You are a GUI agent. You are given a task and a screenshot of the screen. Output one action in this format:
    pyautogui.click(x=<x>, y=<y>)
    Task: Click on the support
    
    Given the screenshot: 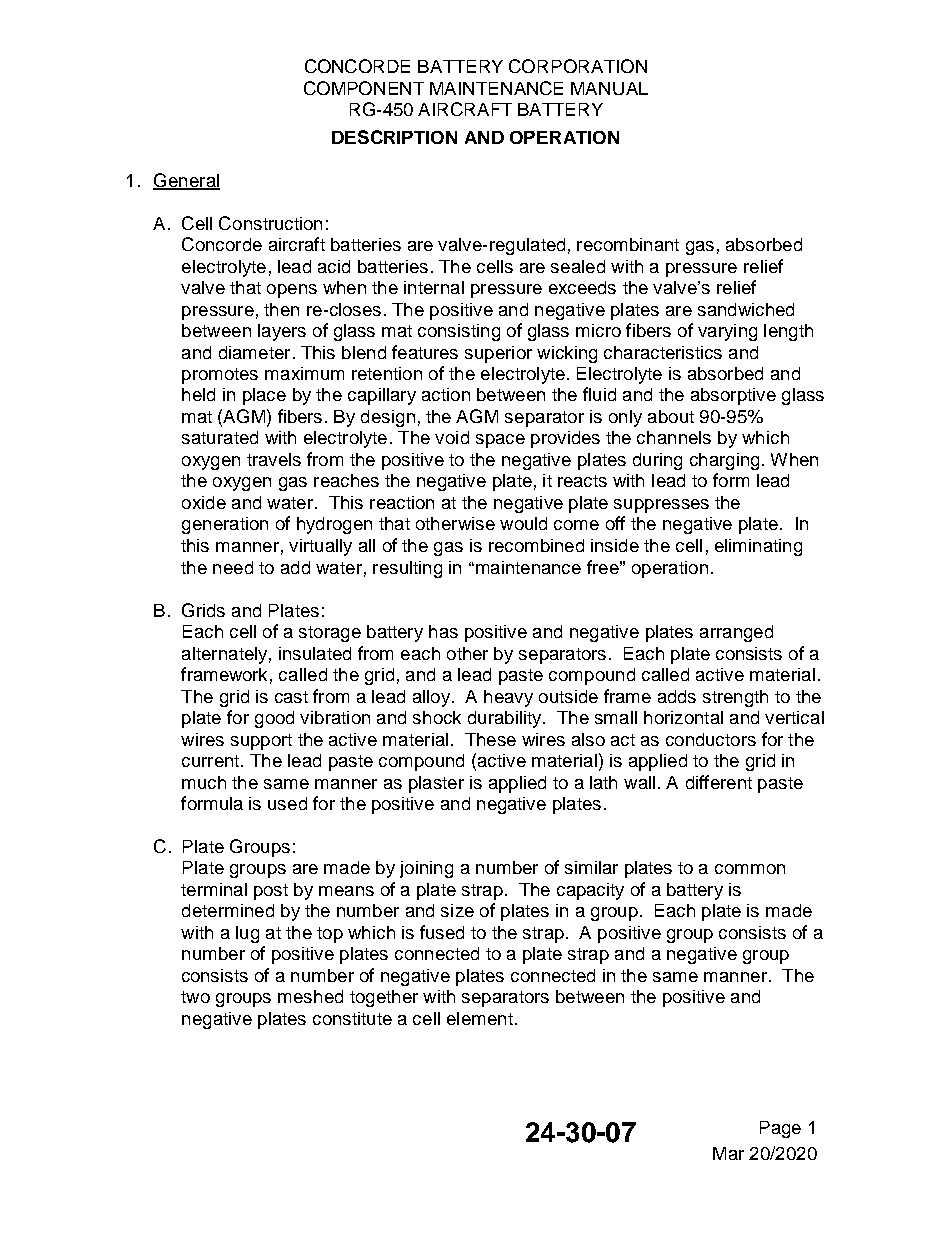 What is the action you would take?
    pyautogui.click(x=261, y=742)
